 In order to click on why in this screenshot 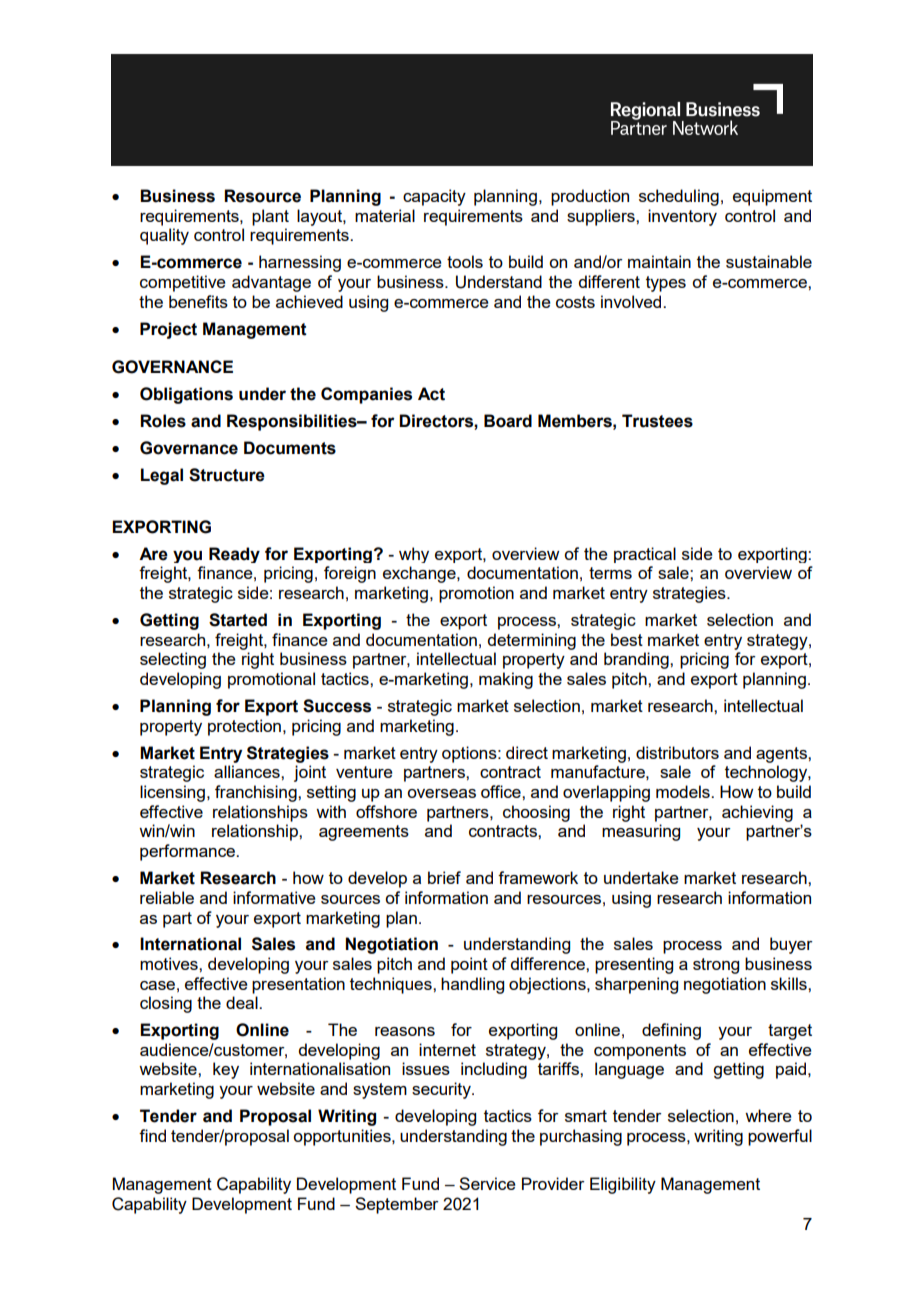, I will do `click(414, 555)`.
